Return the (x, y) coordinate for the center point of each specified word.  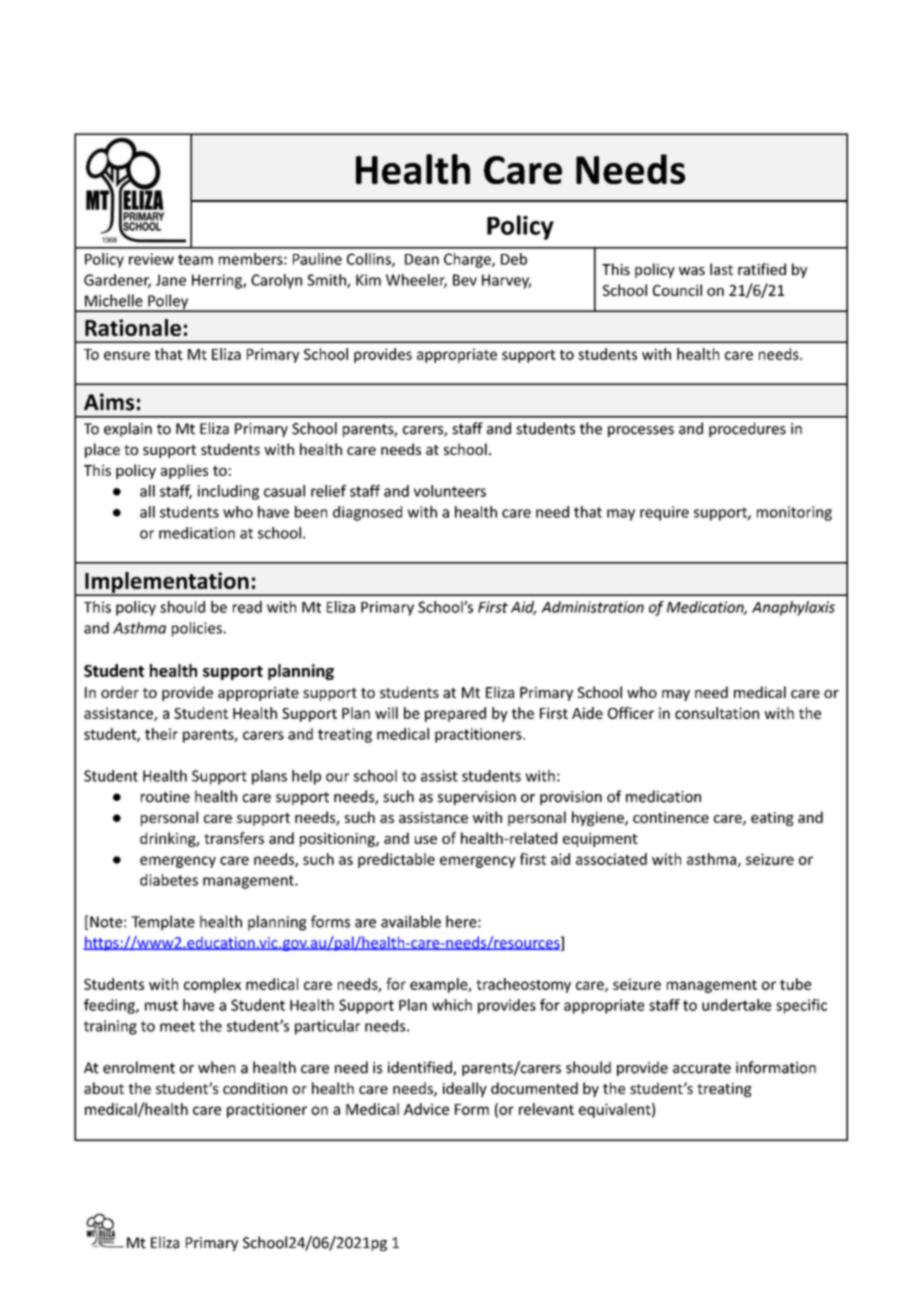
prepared (455, 714)
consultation (717, 713)
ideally (465, 1089)
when (216, 1067)
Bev (465, 280)
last (721, 269)
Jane (171, 280)
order (120, 692)
